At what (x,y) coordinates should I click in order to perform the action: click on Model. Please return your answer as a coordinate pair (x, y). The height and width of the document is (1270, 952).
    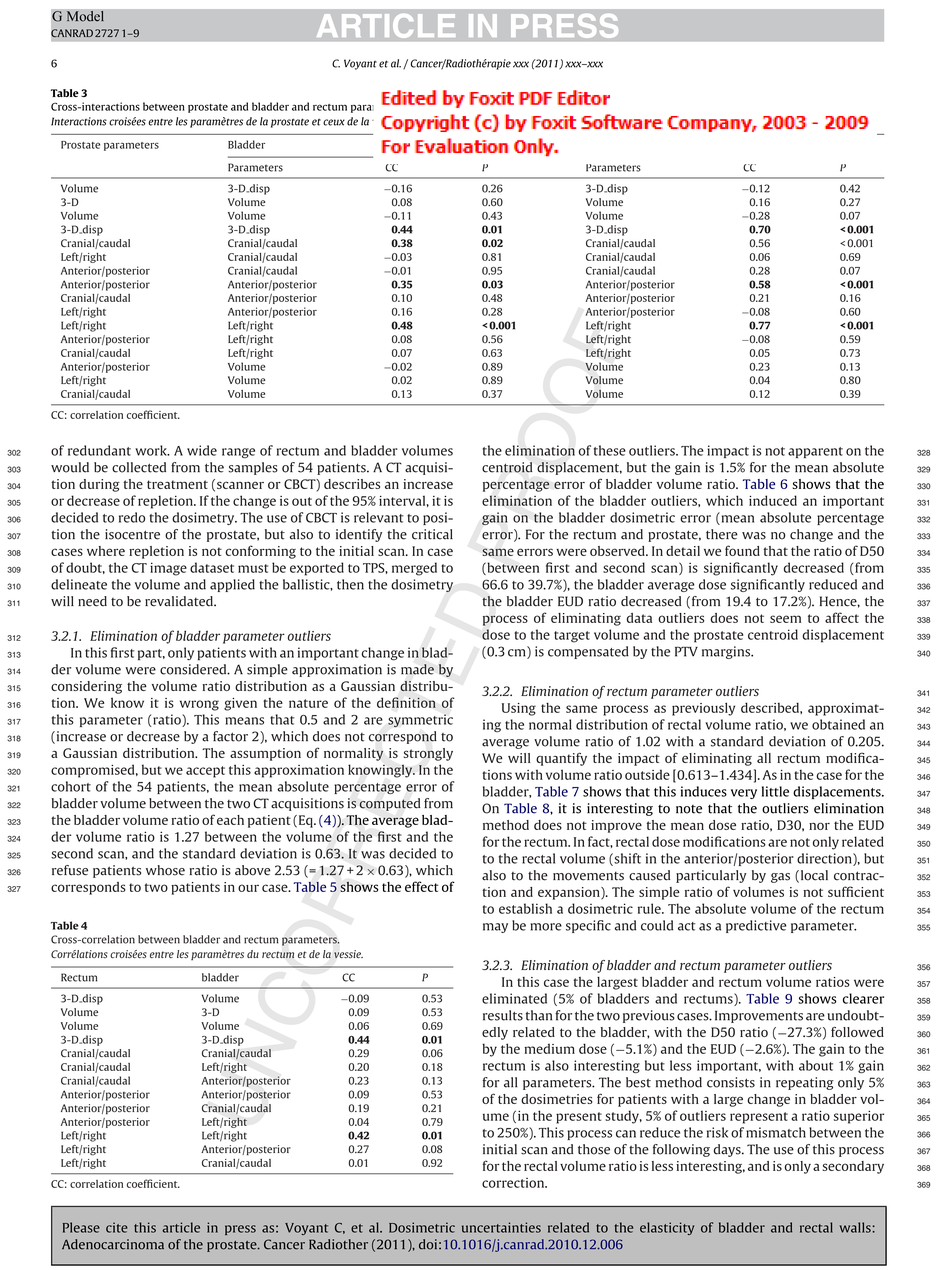
    Looking at the image, I should click on (85, 16).
